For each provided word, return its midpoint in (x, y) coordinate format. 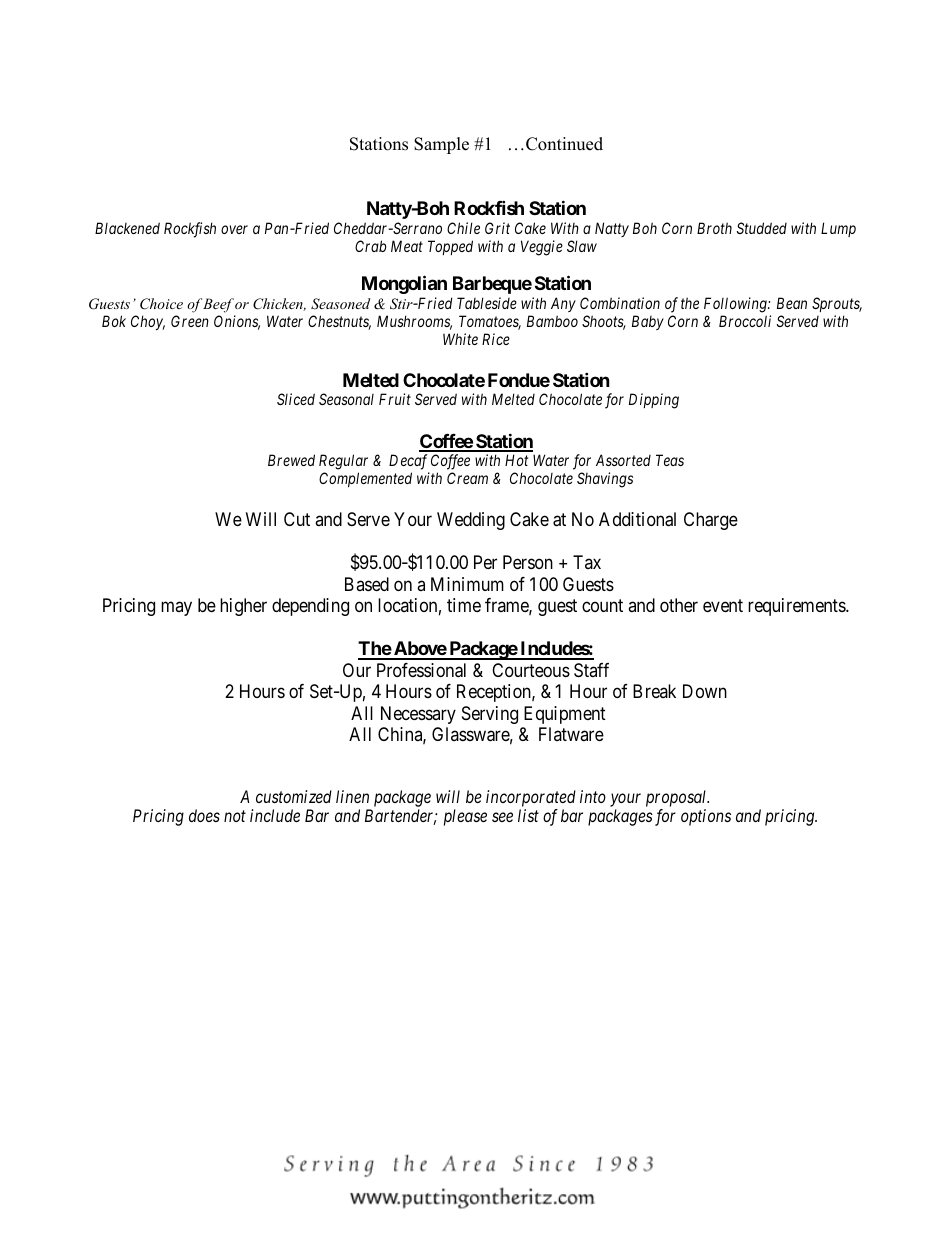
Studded (762, 228)
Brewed (291, 460)
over (234, 229)
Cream (467, 478)
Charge (711, 521)
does (204, 815)
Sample (441, 145)
